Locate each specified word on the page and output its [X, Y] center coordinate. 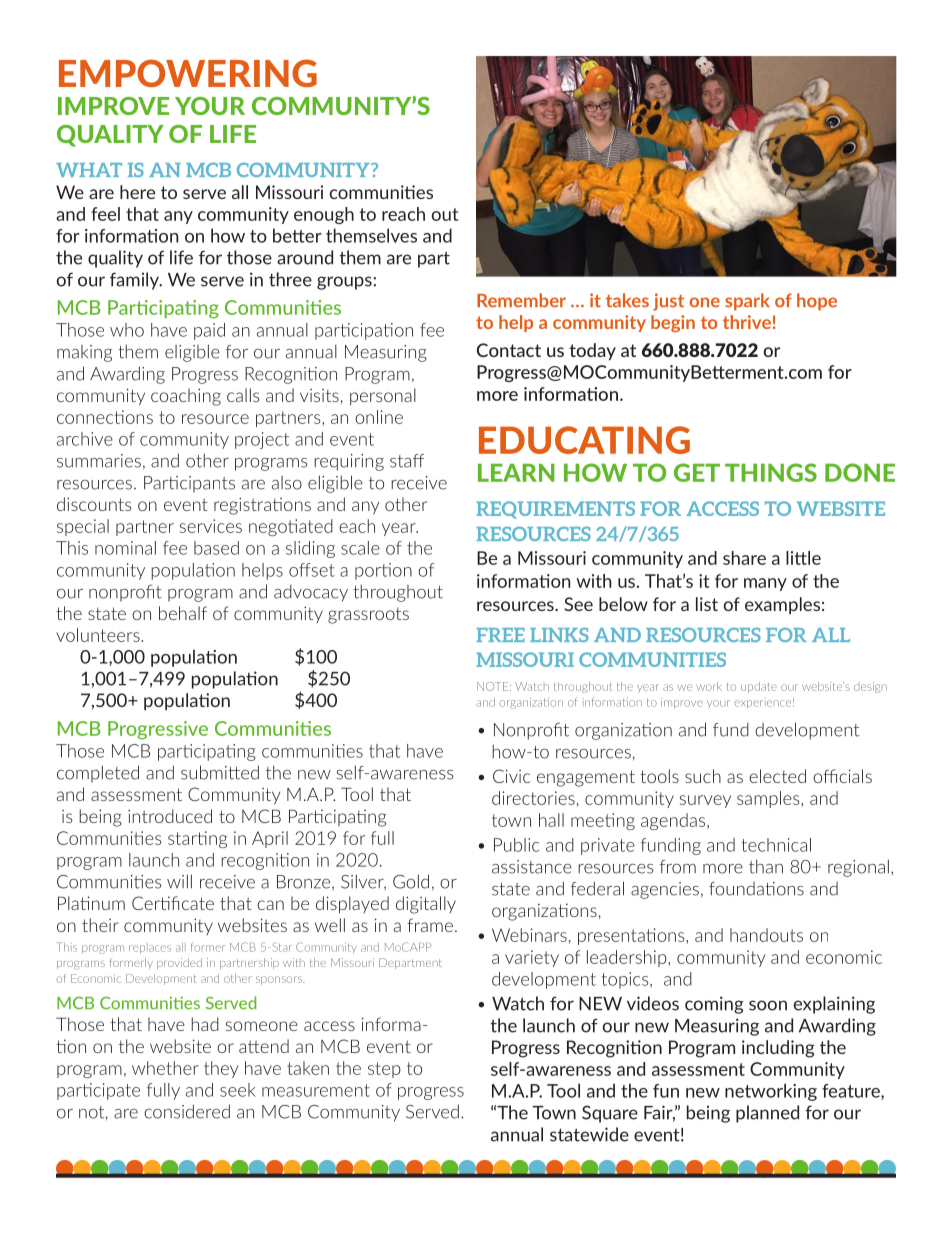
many [765, 584]
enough [324, 215]
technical [776, 845]
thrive [747, 322]
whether [165, 1068]
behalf [183, 613]
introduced [170, 816]
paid [209, 331]
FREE [500, 635]
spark [747, 302]
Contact [509, 350]
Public [516, 845]
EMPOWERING [188, 73]
